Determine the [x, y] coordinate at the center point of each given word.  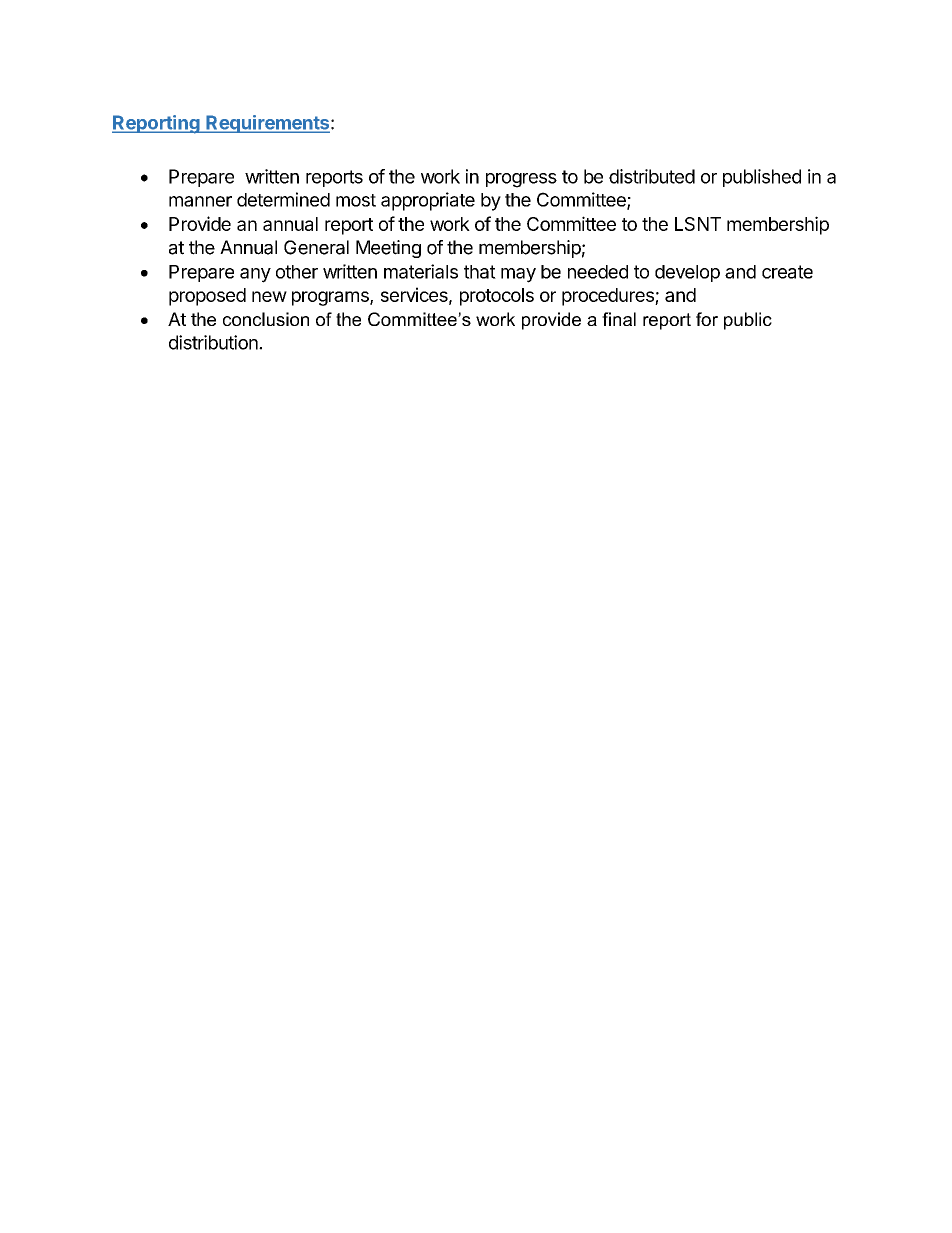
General [316, 247]
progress [521, 180]
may [518, 275]
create [787, 272]
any [255, 275]
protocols [497, 297]
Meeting [388, 249]
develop [687, 273]
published [762, 178]
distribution [214, 342]
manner [200, 201]
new [269, 296]
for [707, 319]
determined [283, 199]
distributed [652, 176]
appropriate [428, 201]
